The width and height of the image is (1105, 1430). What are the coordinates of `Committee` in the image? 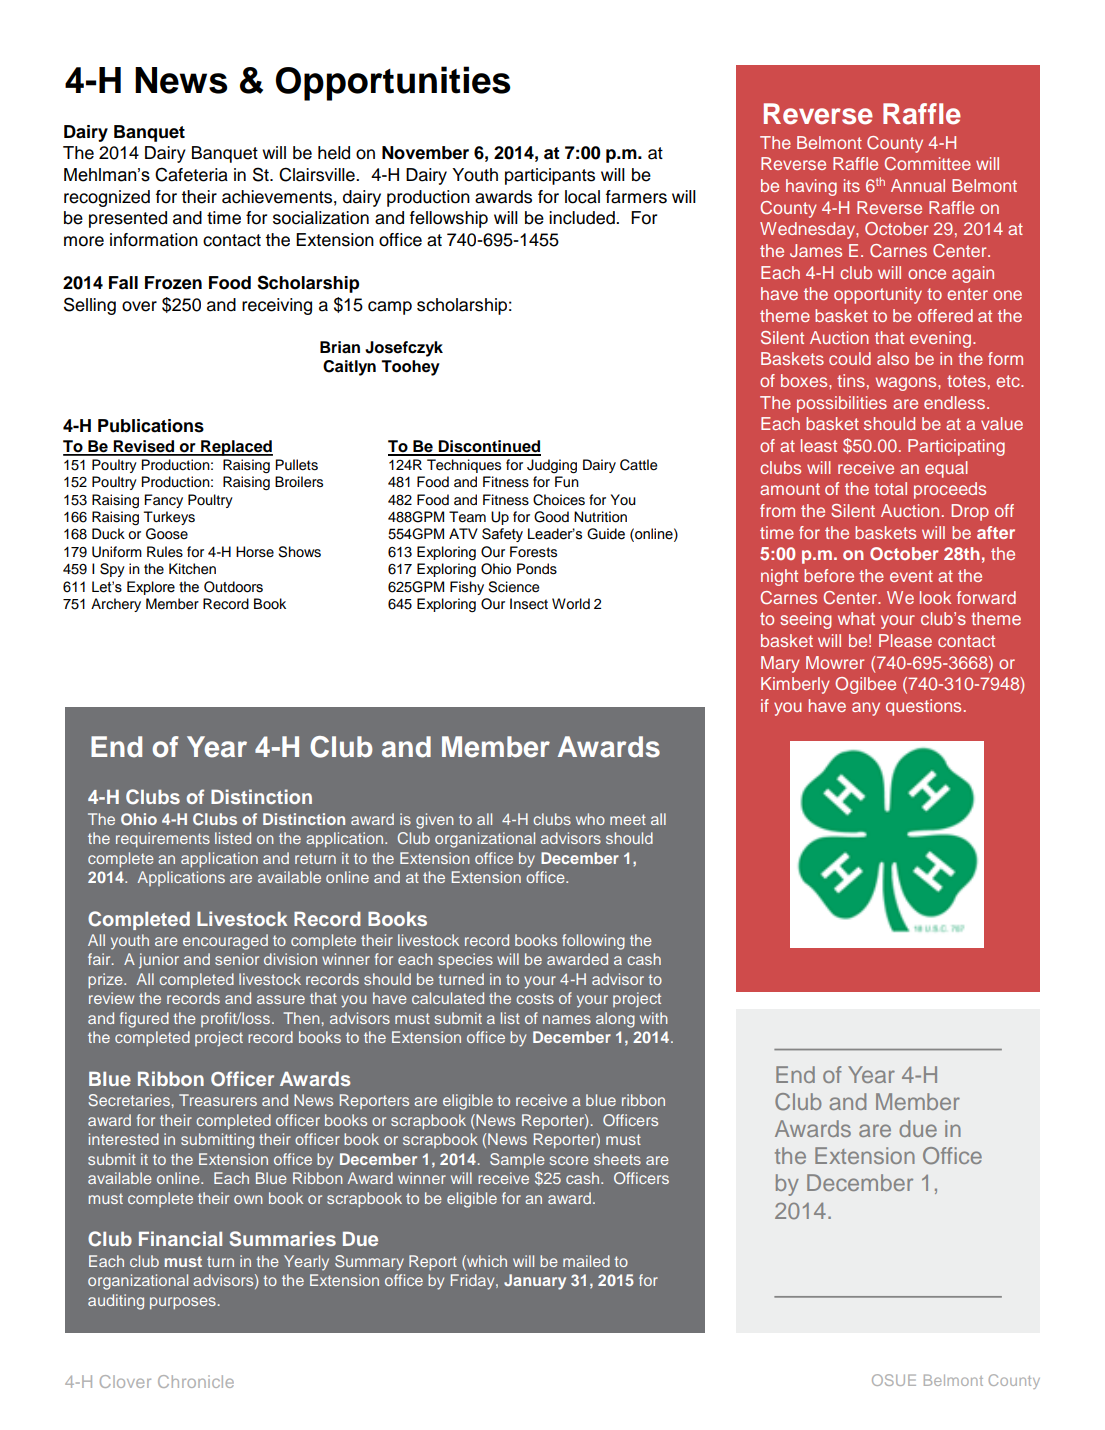 It's located at (928, 163).
